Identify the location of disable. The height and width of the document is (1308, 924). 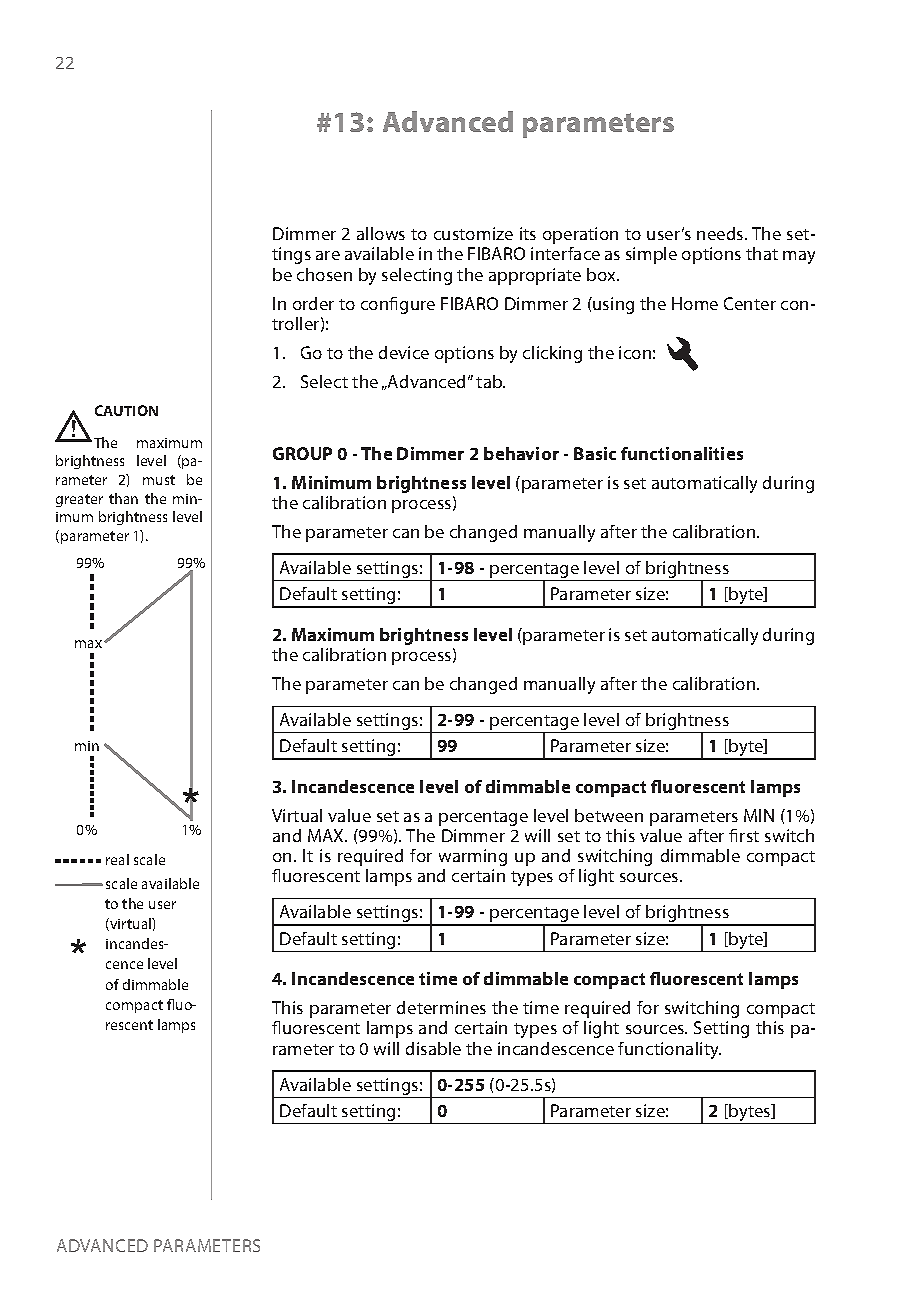
(433, 1048).
